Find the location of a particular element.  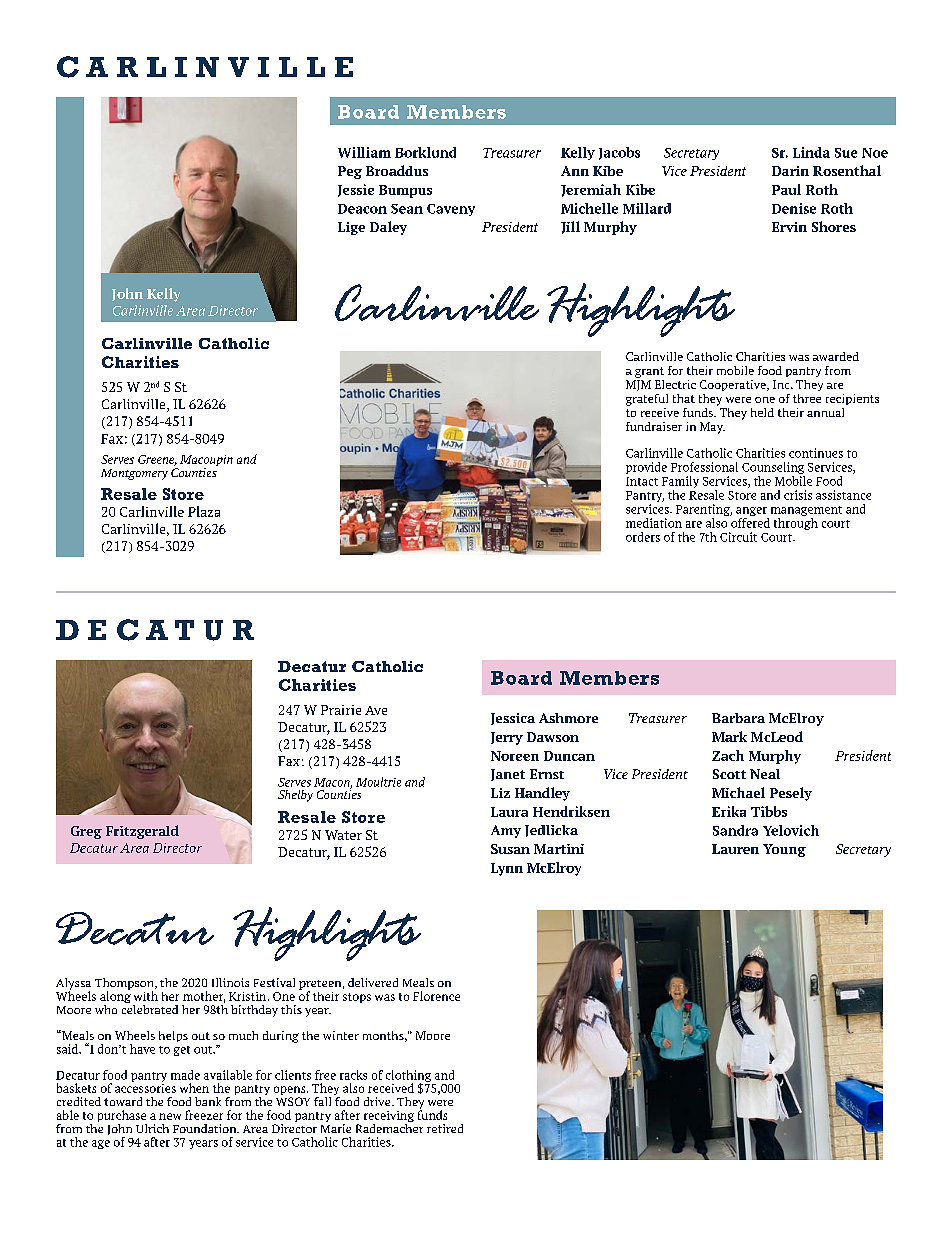

Broaddus is located at coordinates (397, 170).
